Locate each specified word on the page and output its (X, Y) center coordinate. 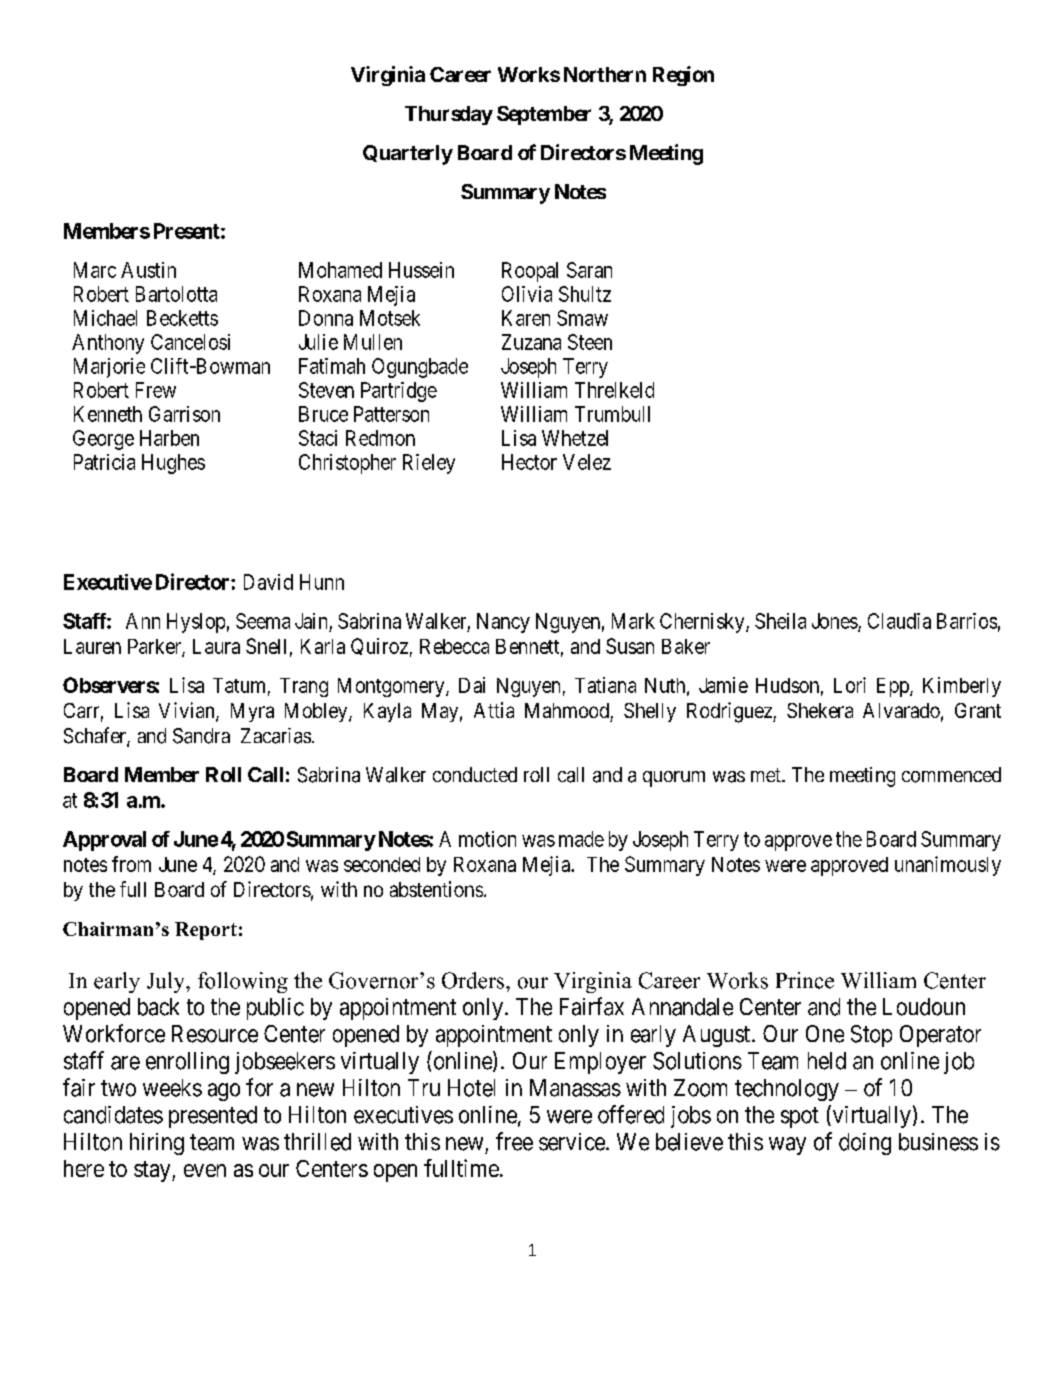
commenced (951, 775)
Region (683, 76)
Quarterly (408, 155)
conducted (475, 775)
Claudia (899, 621)
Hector (529, 462)
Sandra (201, 736)
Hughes (173, 464)
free (514, 1141)
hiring (157, 1144)
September (544, 115)
